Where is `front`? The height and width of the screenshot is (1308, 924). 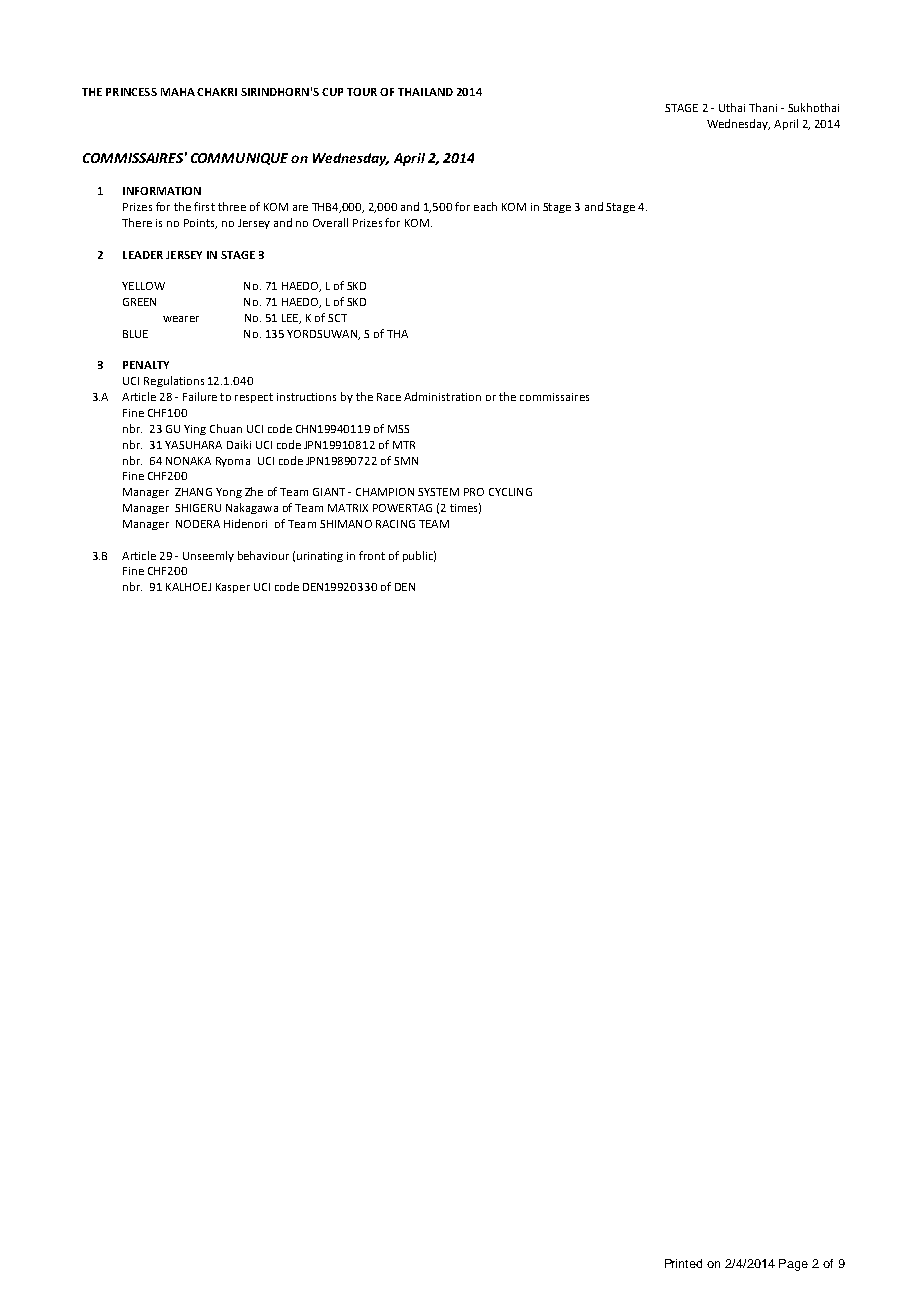
front is located at coordinates (372, 555).
